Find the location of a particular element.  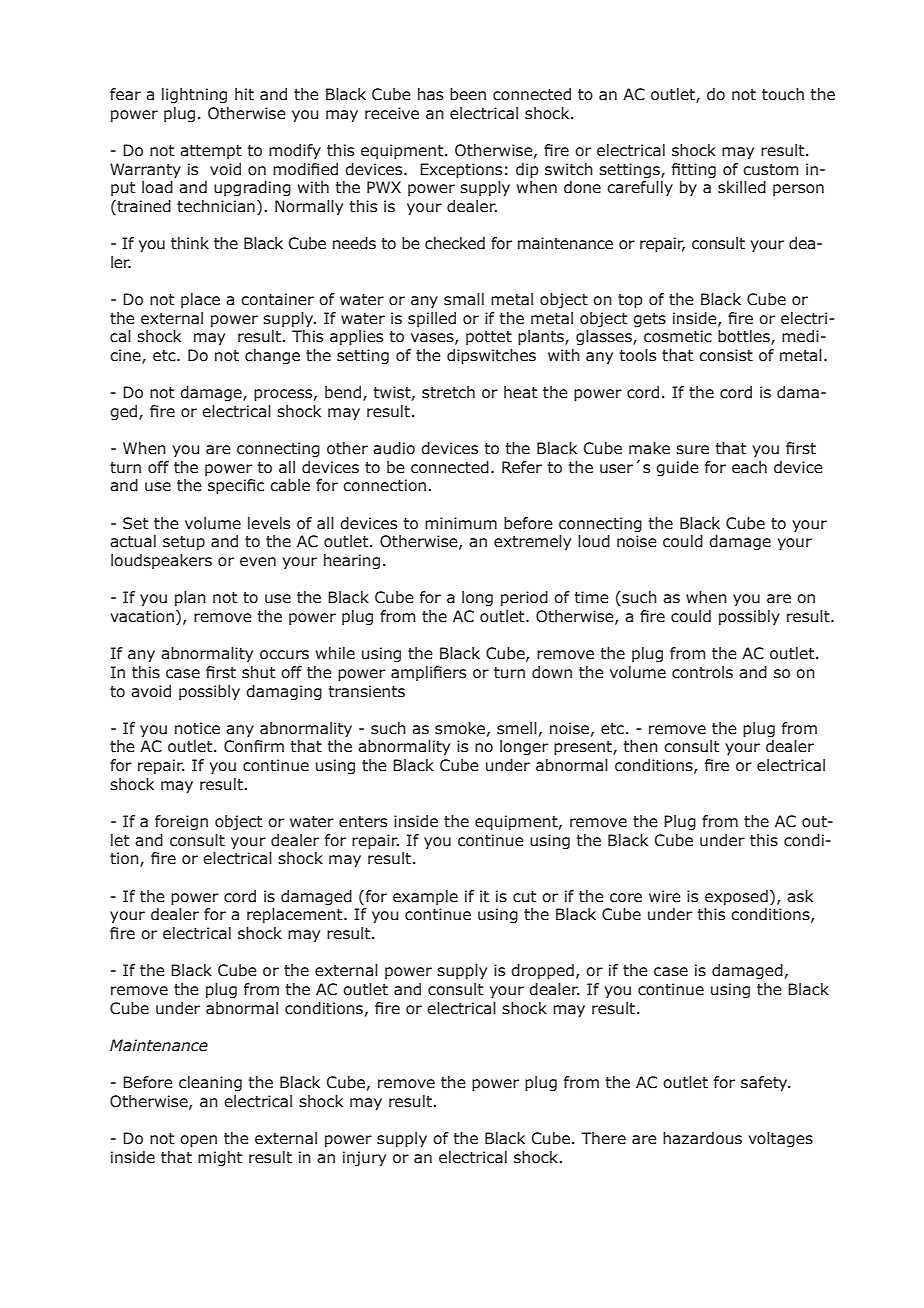

been is located at coordinates (468, 94).
